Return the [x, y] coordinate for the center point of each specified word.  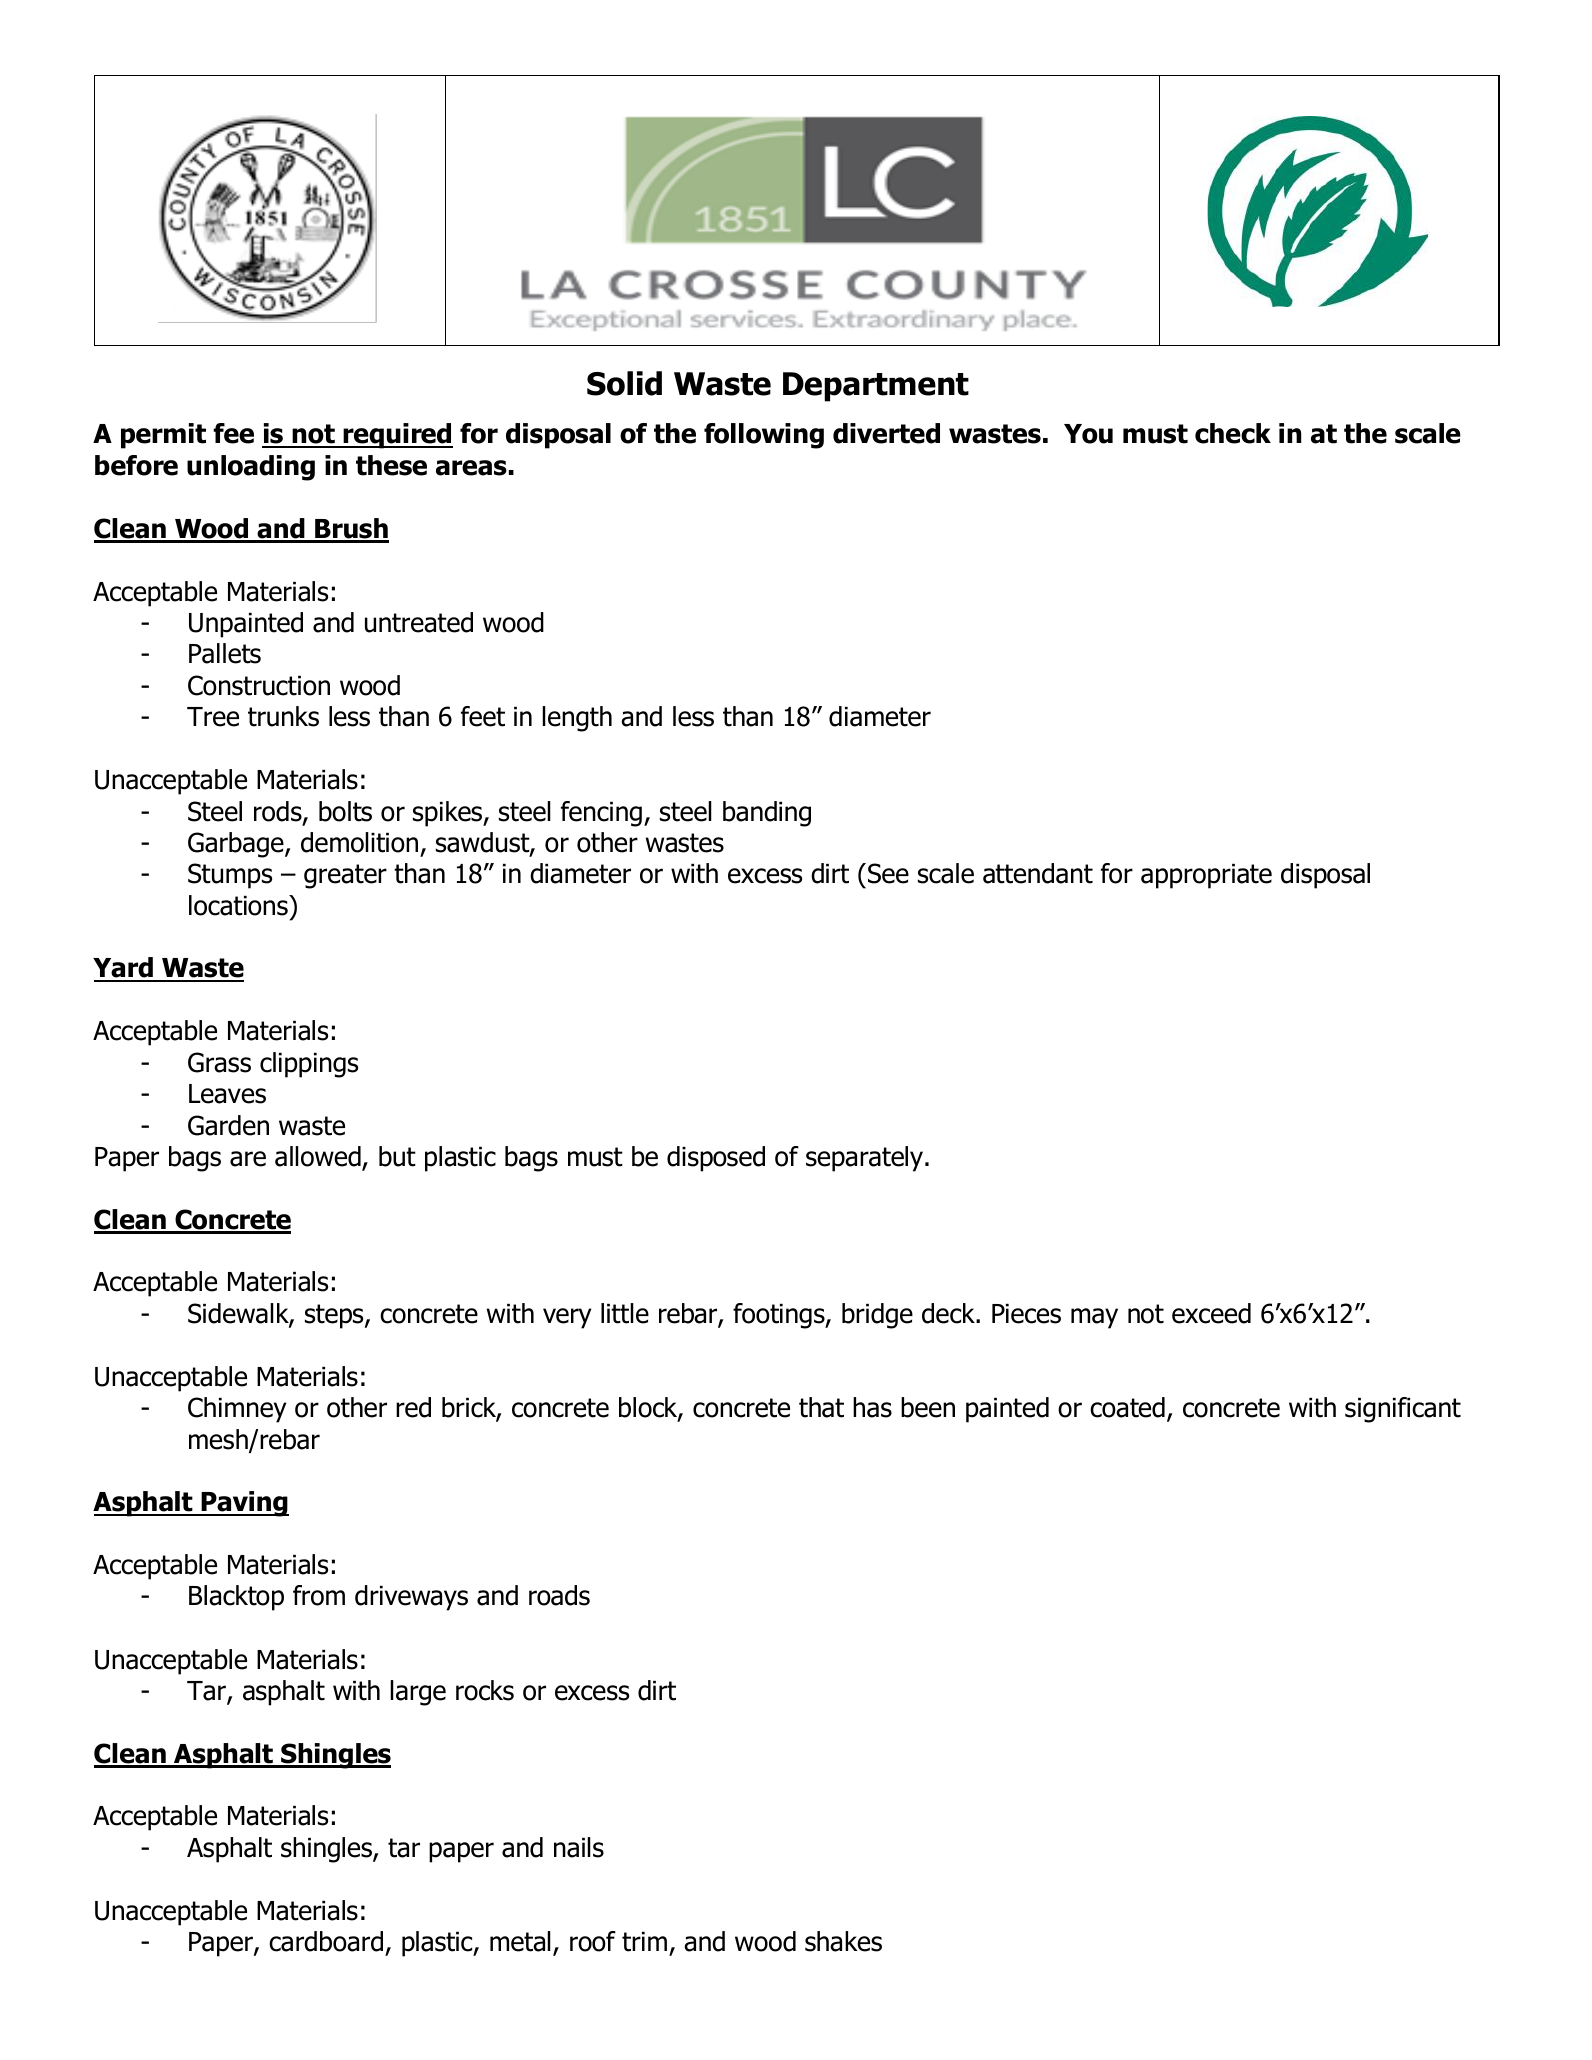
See [888, 873]
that [821, 1407]
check [1233, 433]
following [764, 436]
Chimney [237, 1410]
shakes [843, 1941]
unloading [251, 468]
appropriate [1206, 876]
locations [239, 905]
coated [1127, 1407]
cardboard [326, 1941]
